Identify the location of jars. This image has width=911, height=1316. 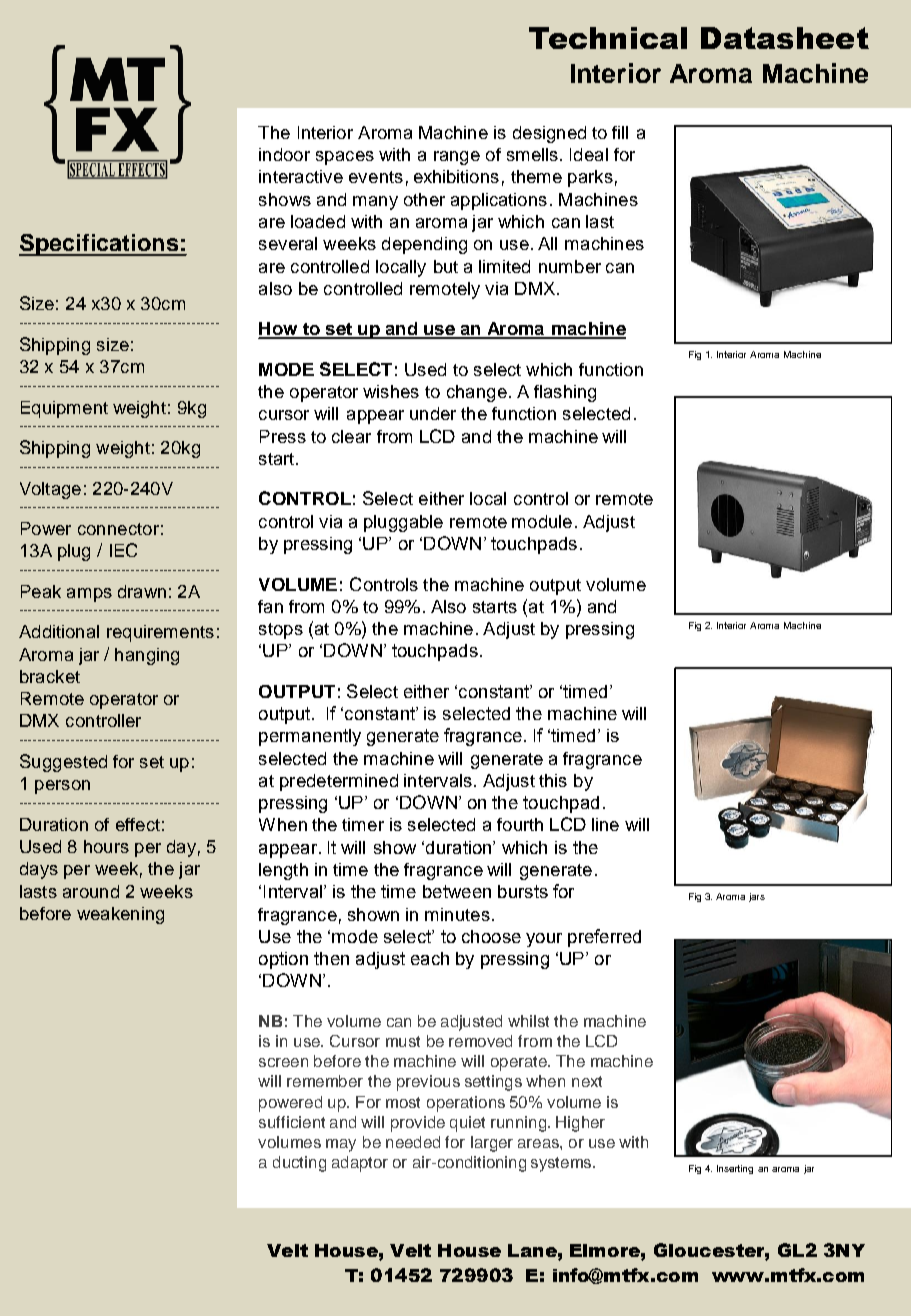
(757, 897).
